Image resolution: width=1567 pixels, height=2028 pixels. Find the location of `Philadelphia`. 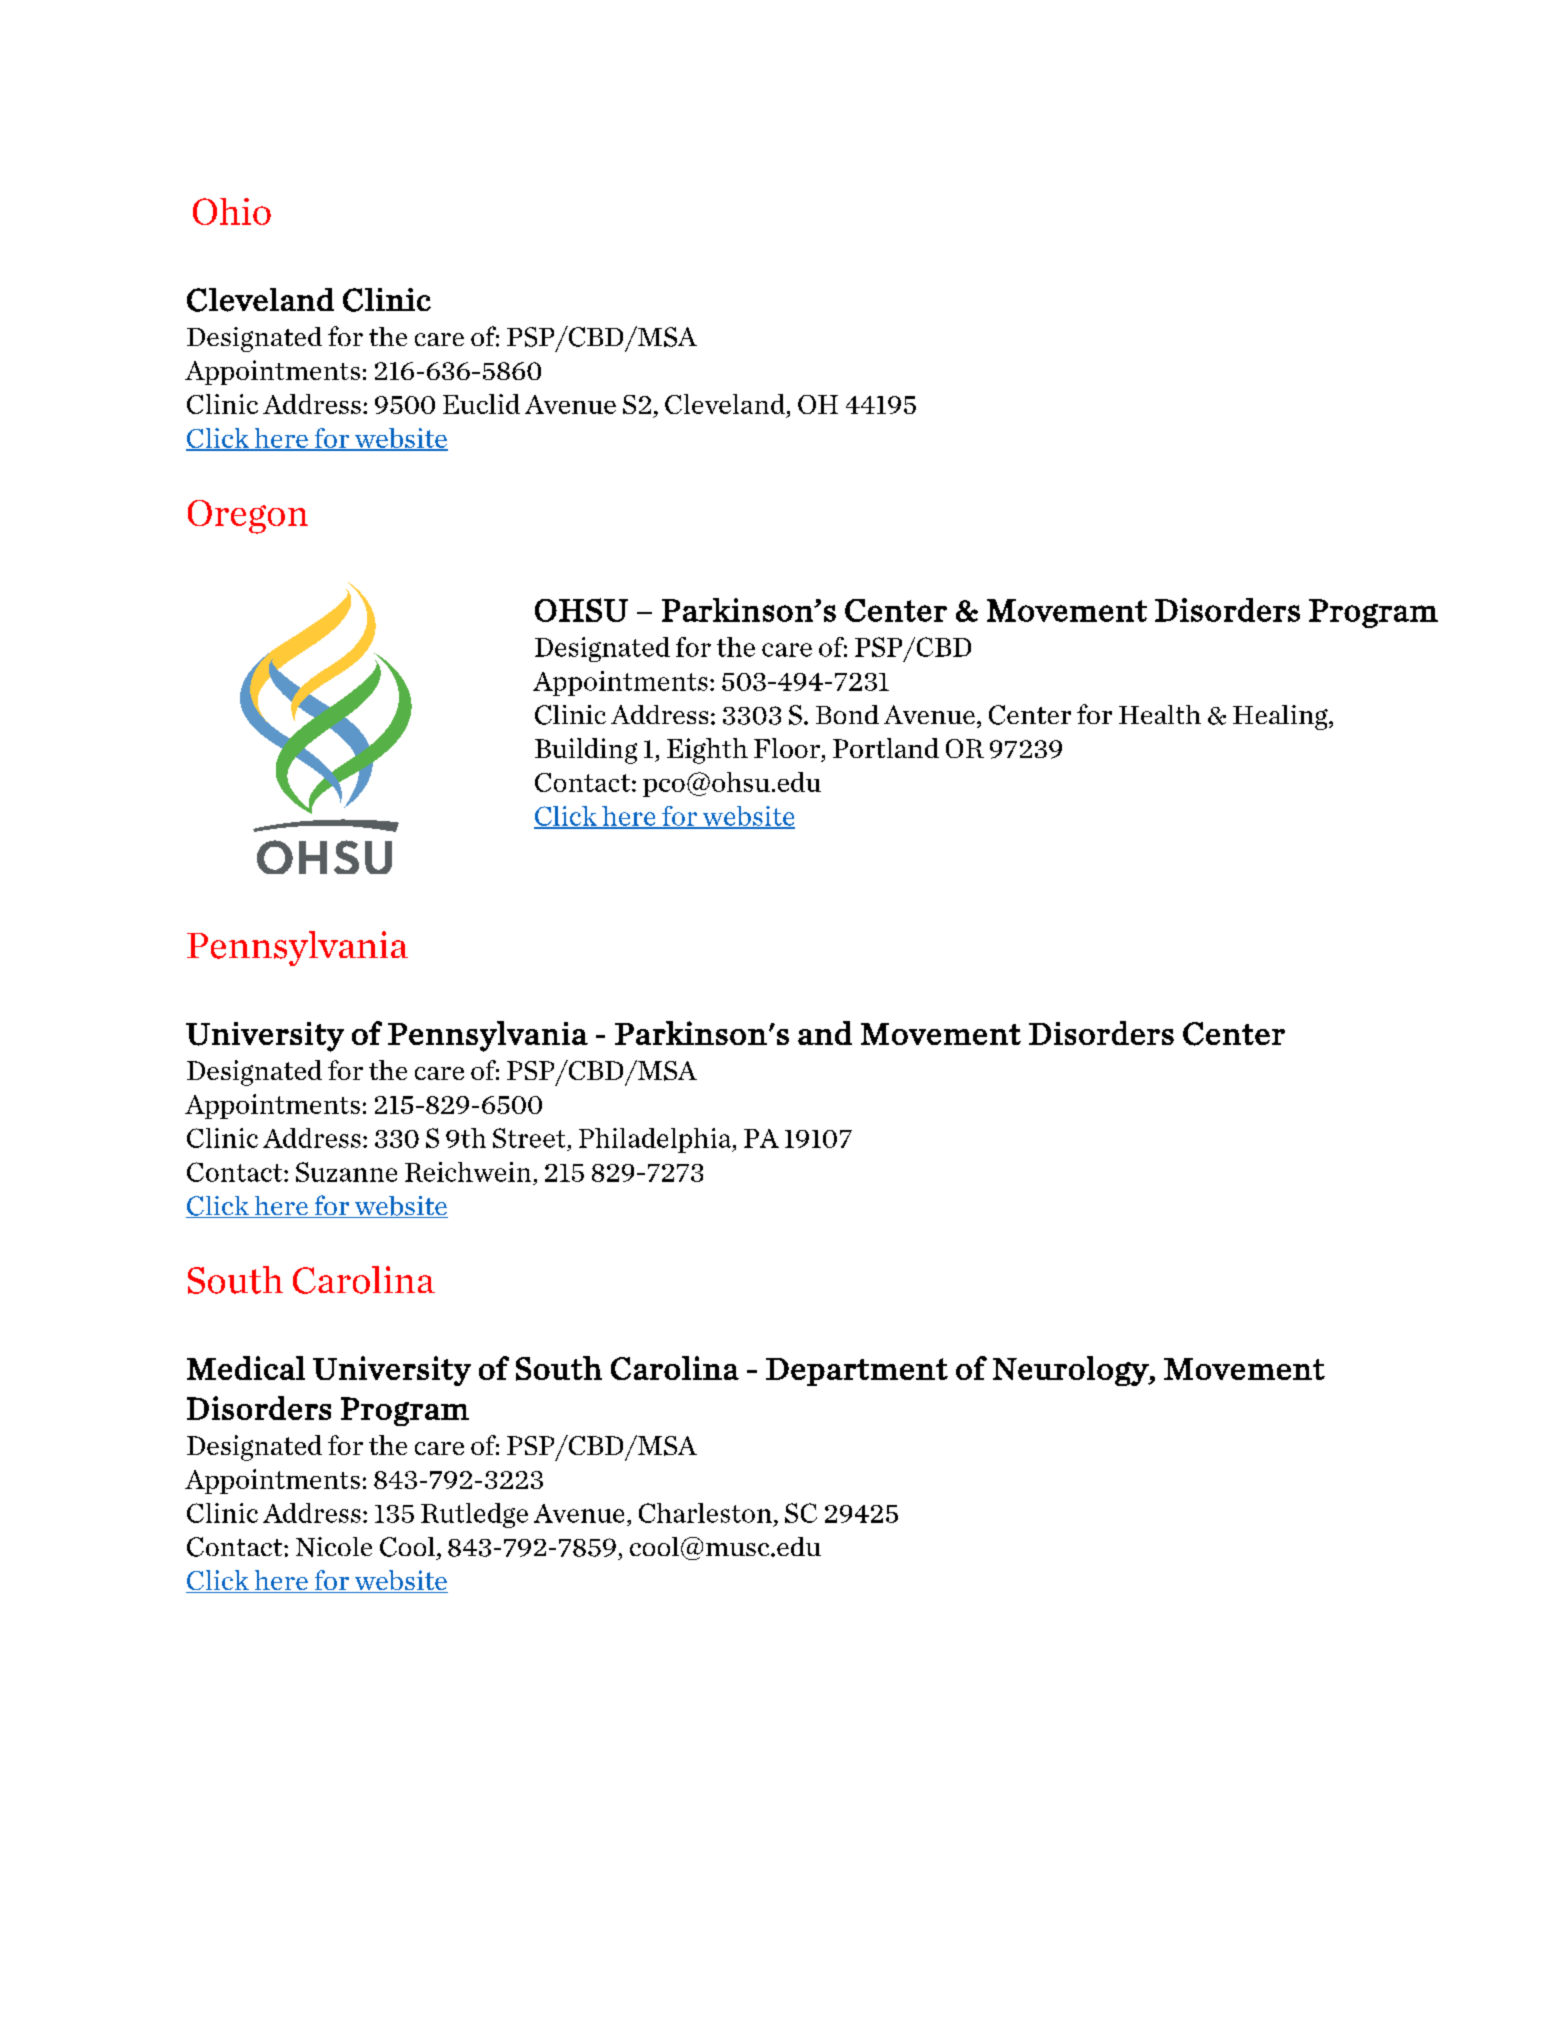

Philadelphia is located at coordinates (656, 1140).
